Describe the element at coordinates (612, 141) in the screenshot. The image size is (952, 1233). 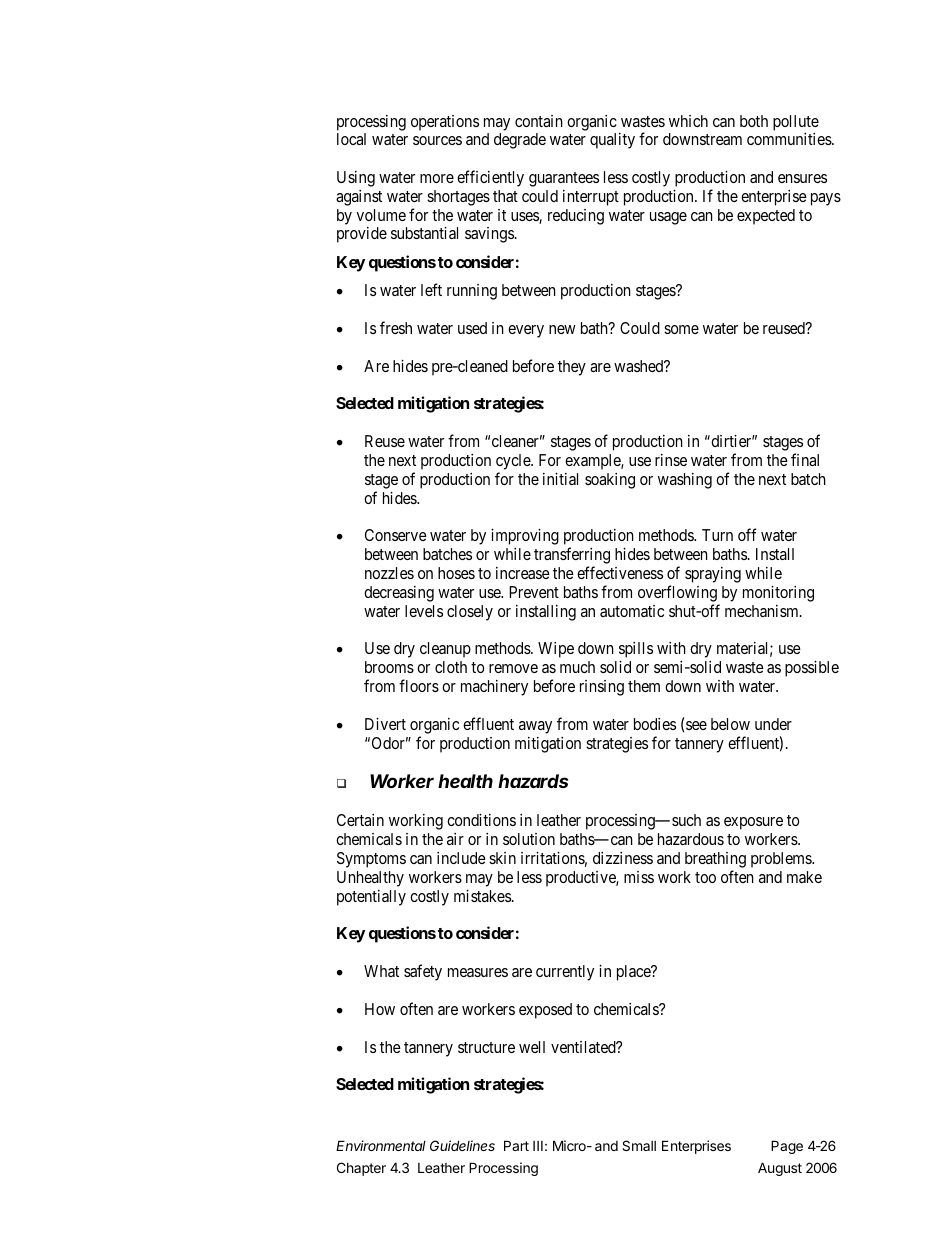
I see `quality` at that location.
